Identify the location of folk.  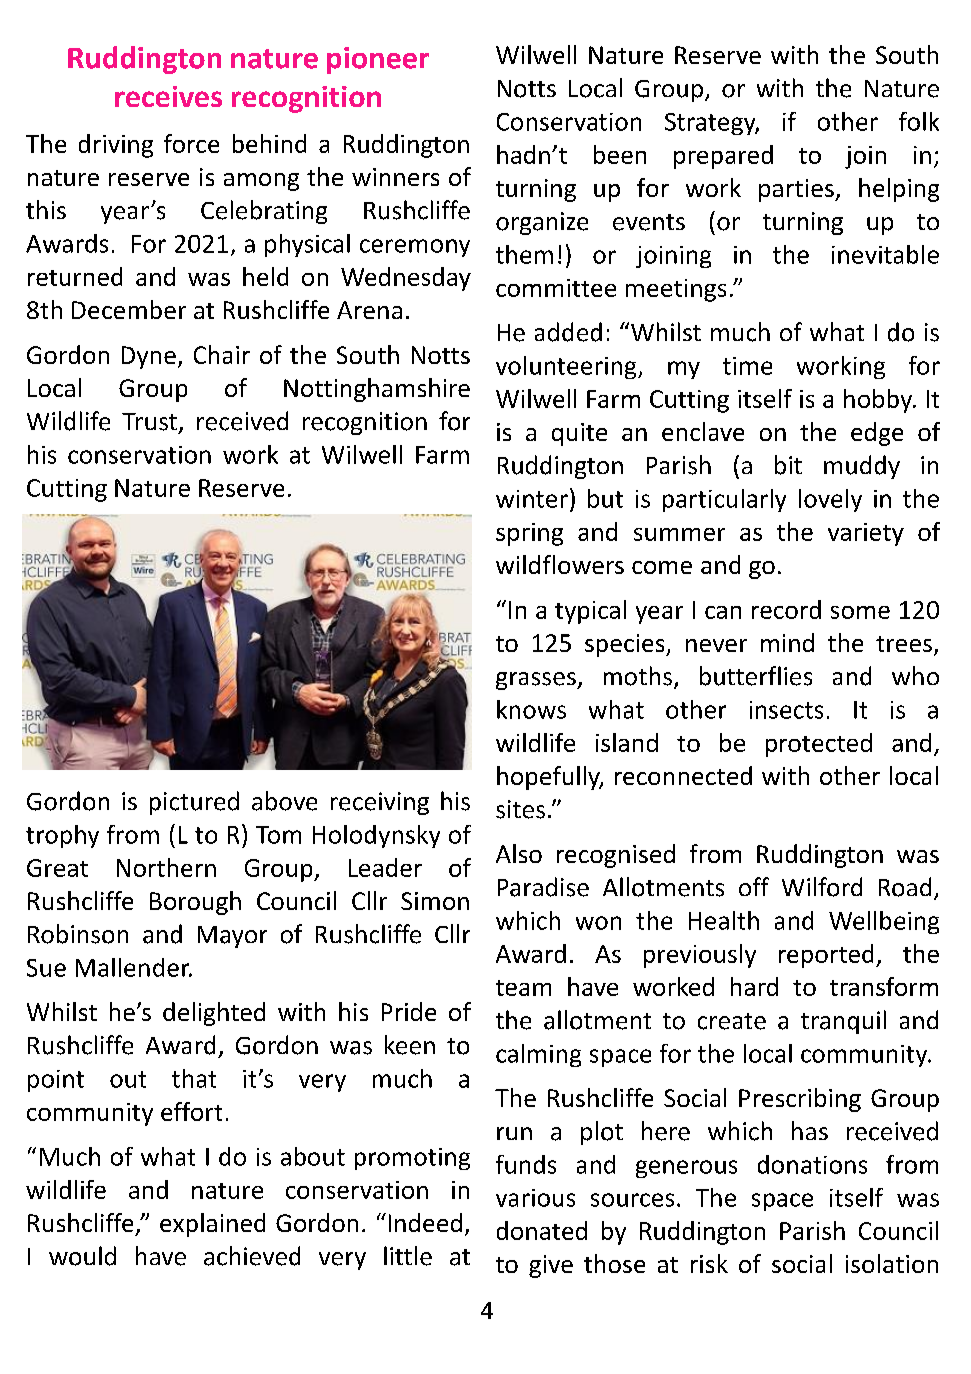
(919, 121).
